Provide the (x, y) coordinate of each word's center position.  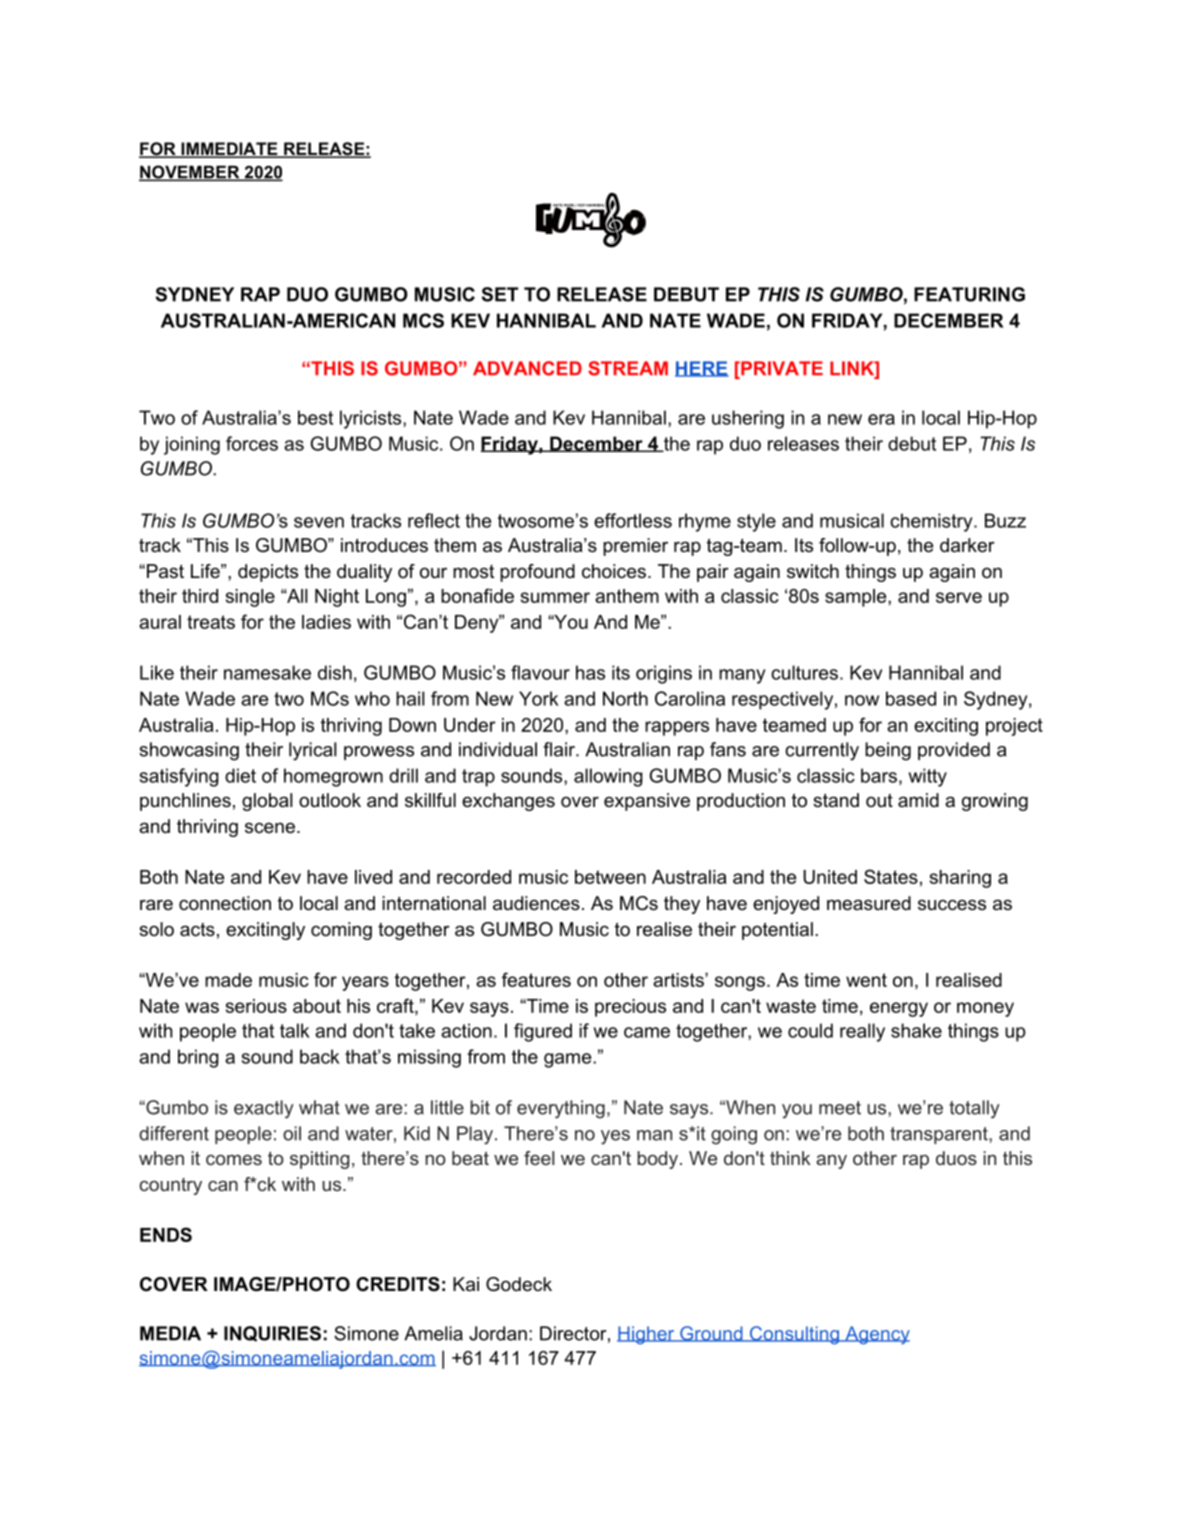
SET (500, 294)
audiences (536, 903)
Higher (647, 1335)
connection (225, 903)
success (952, 905)
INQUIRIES (272, 1334)
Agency (876, 1335)
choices (614, 571)
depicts (268, 573)
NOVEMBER (190, 173)
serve (959, 597)
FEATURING (969, 294)
